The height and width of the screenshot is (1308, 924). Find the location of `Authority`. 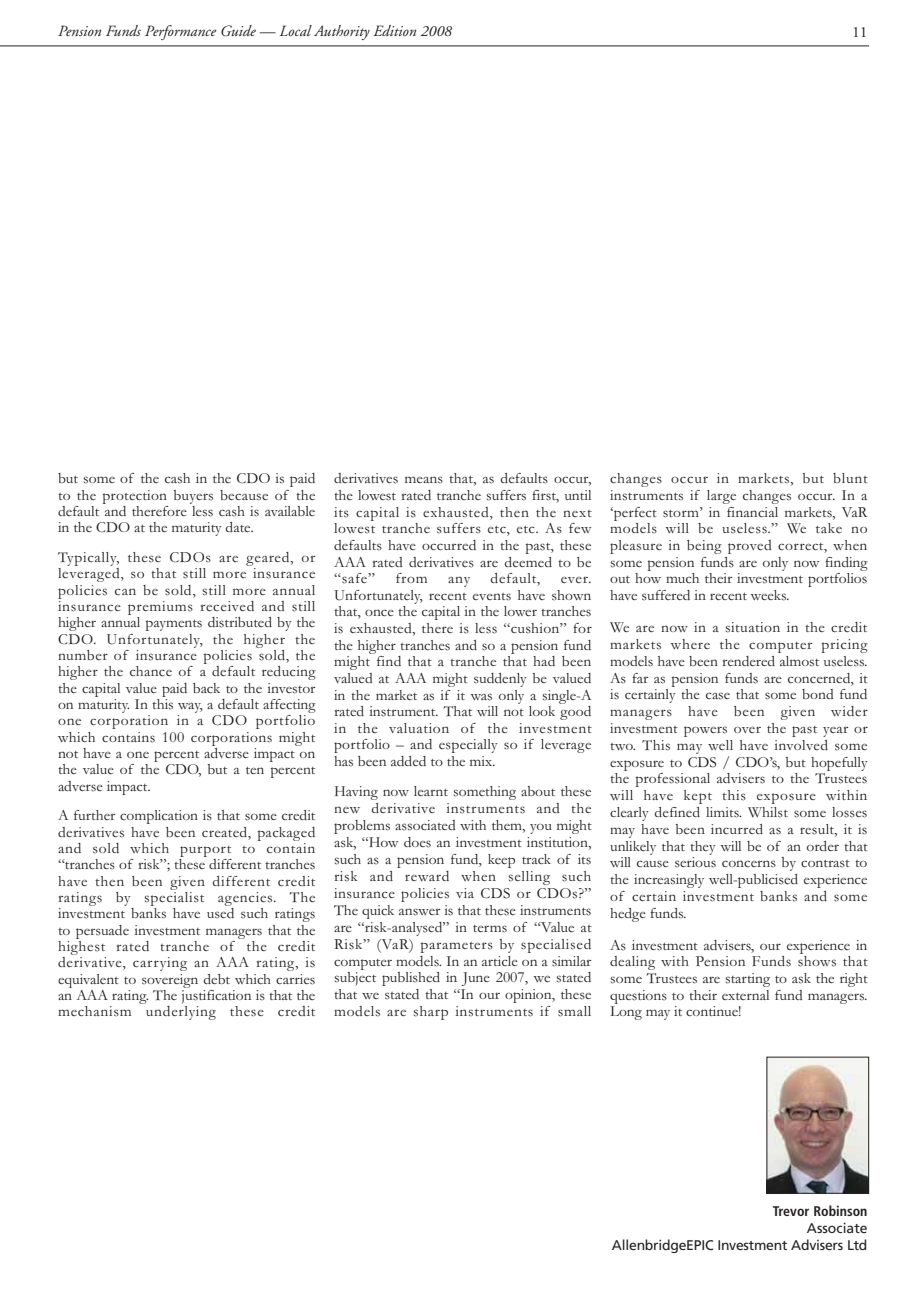

Authority is located at coordinates (342, 32).
